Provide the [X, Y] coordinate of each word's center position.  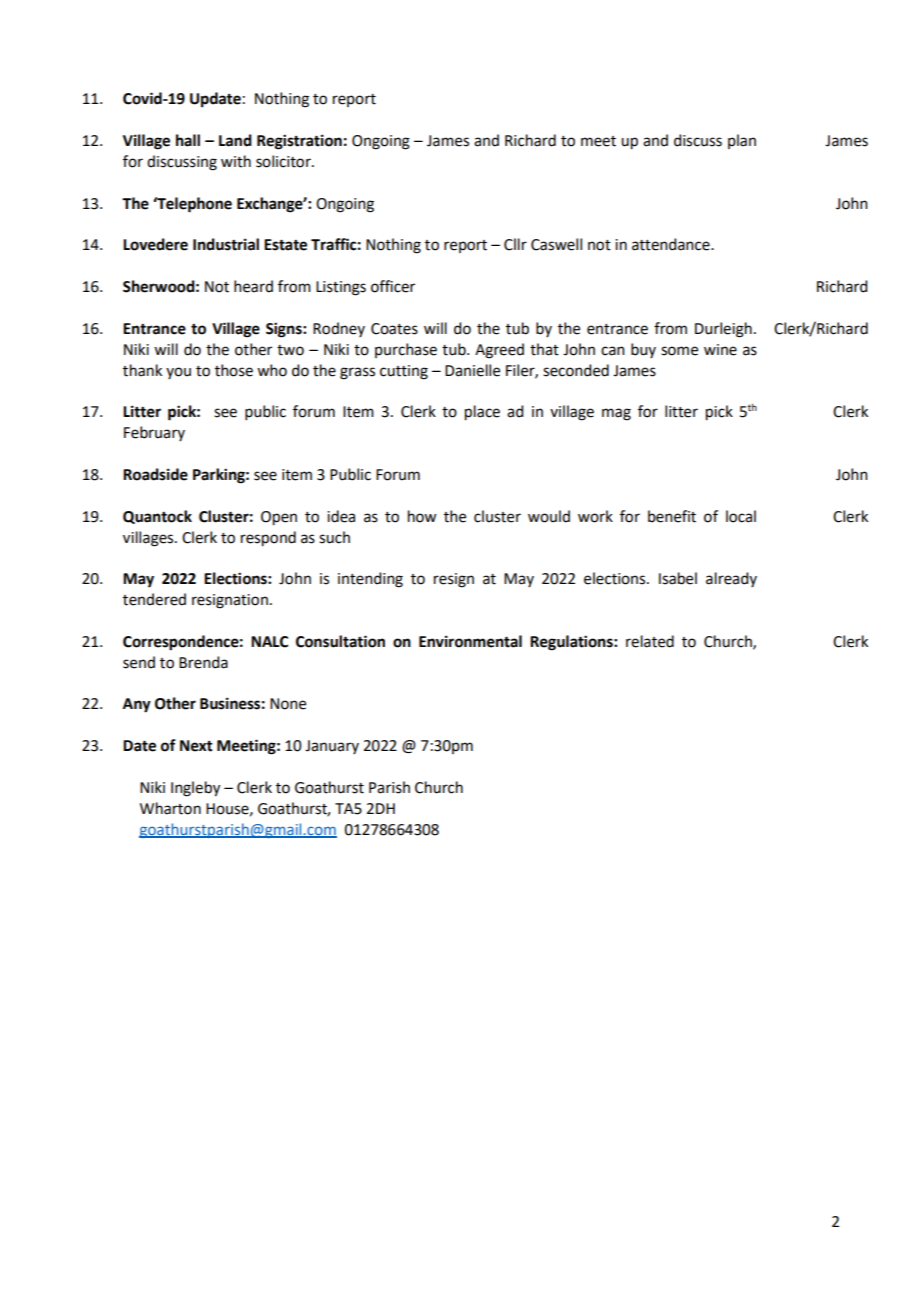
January [332, 747]
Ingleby [195, 789]
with [236, 161]
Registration [299, 142]
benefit [672, 516]
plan [742, 141]
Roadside [155, 474]
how [422, 516]
